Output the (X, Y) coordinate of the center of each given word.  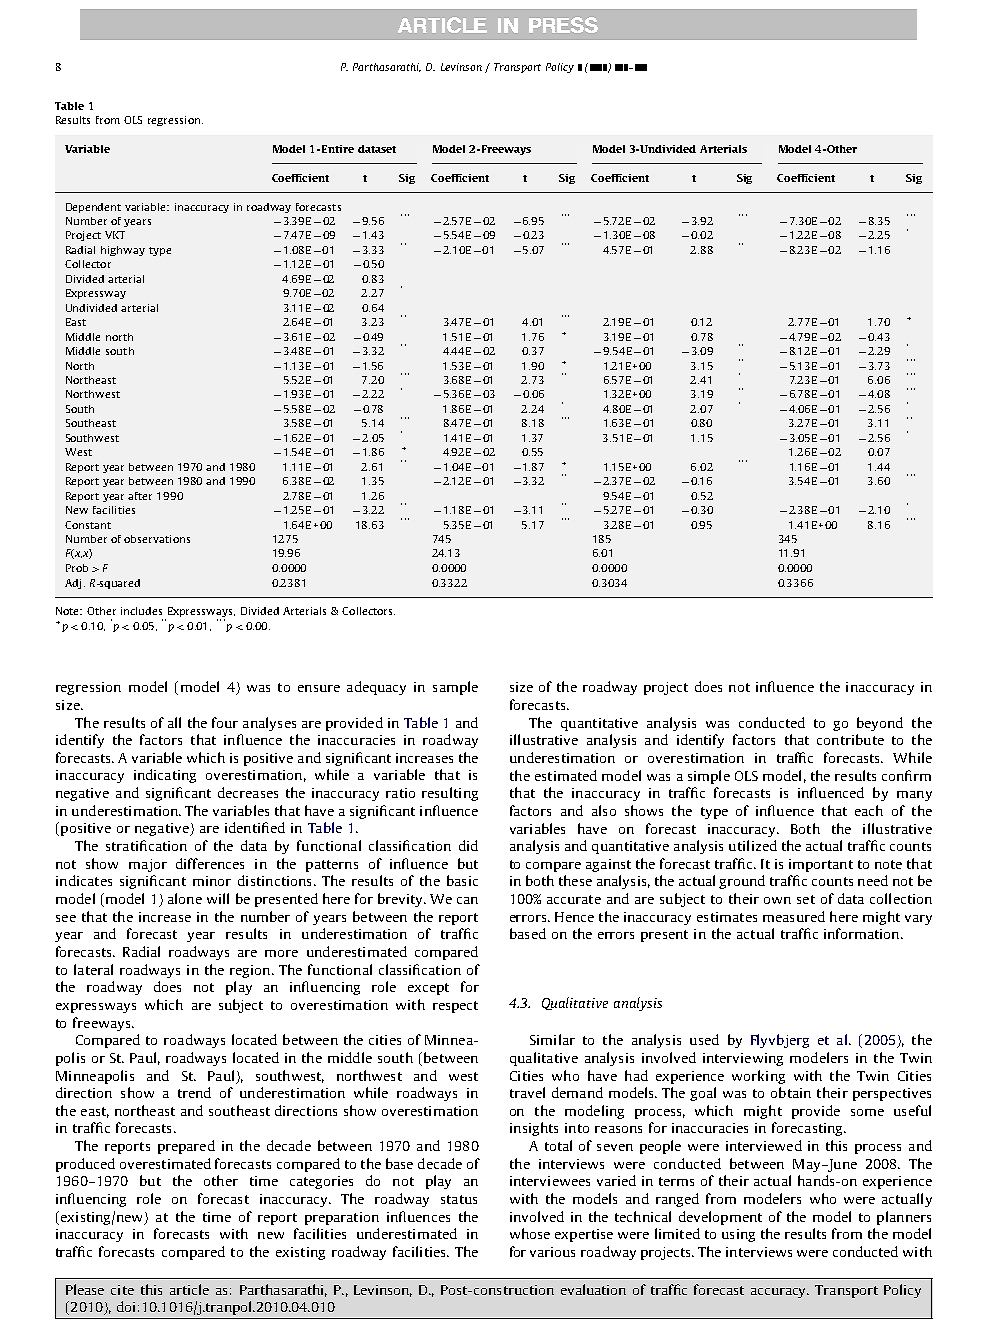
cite (122, 1290)
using (738, 1235)
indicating (165, 776)
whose (530, 1233)
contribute (850, 739)
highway (123, 251)
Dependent (93, 208)
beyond (880, 724)
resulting (450, 794)
